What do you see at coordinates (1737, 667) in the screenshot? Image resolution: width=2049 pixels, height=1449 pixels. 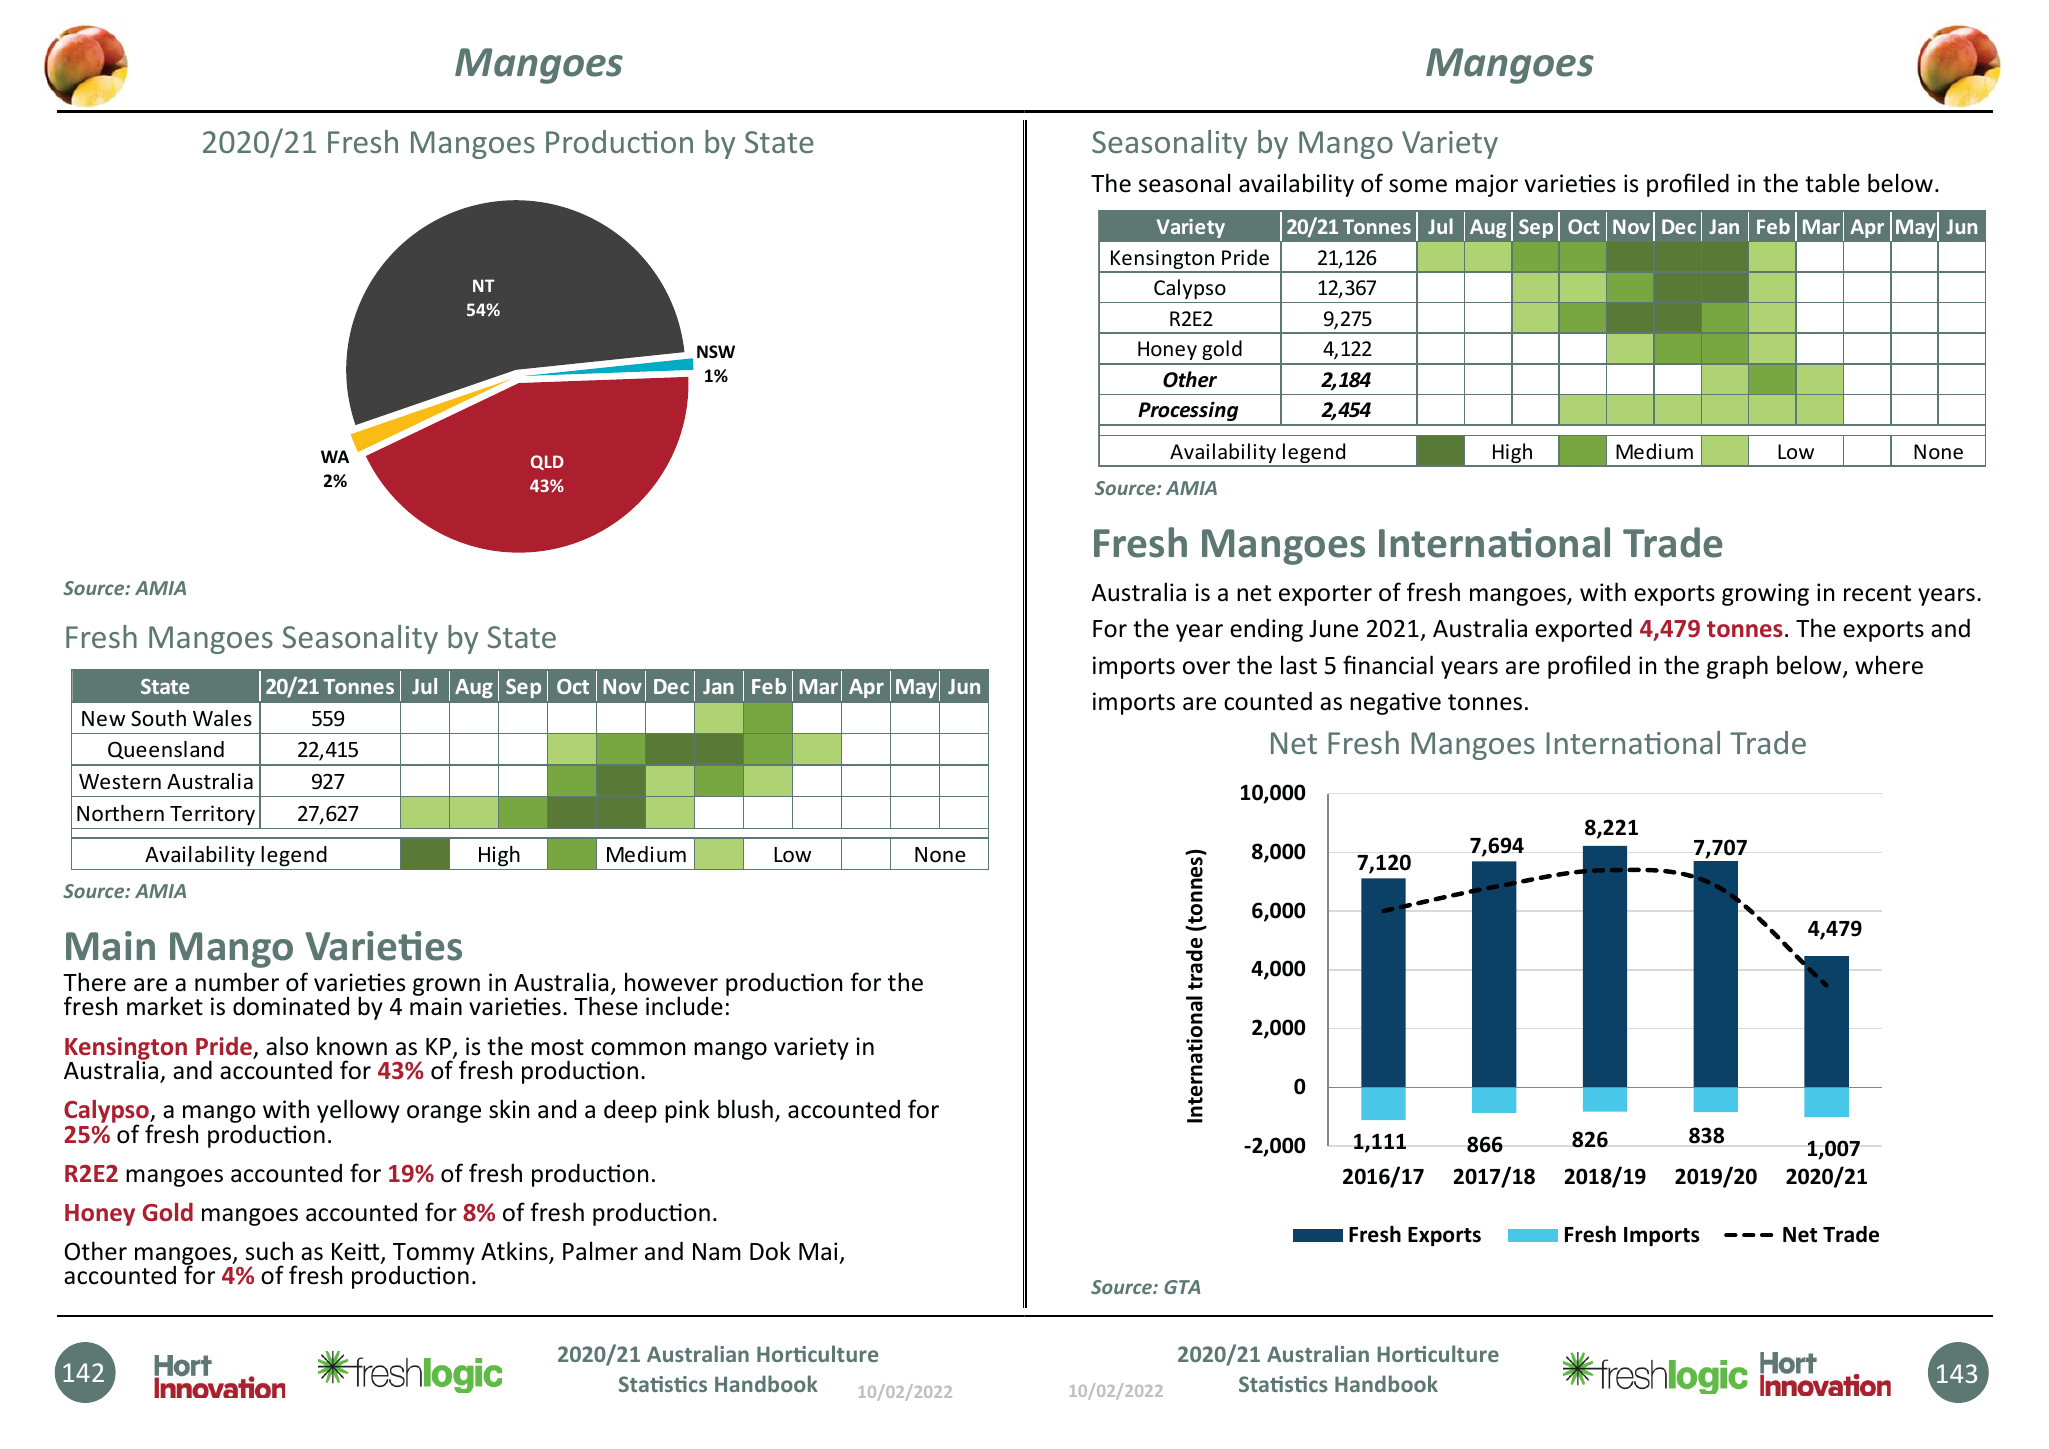 I see `graph` at bounding box center [1737, 667].
